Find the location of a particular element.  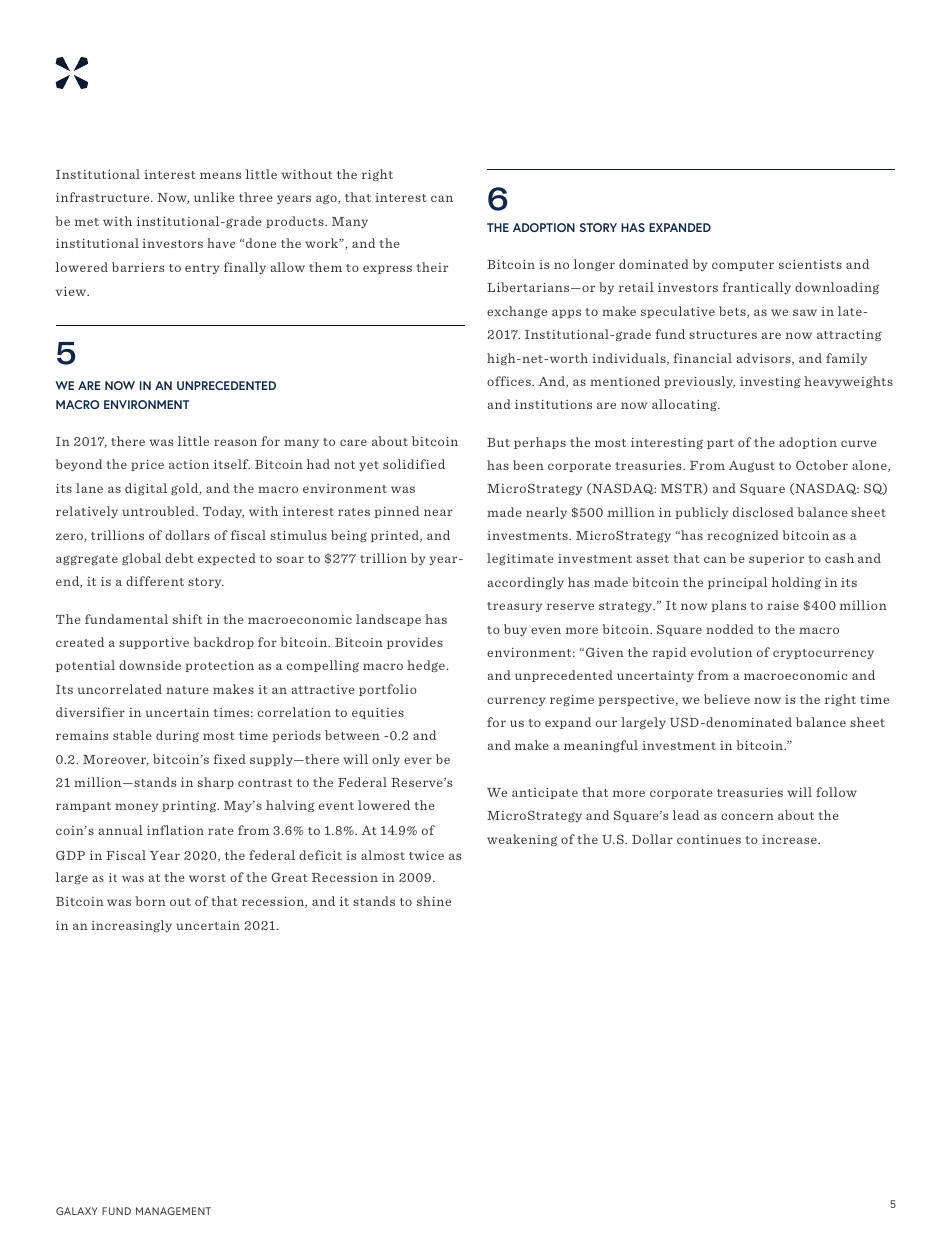

their is located at coordinates (432, 267).
